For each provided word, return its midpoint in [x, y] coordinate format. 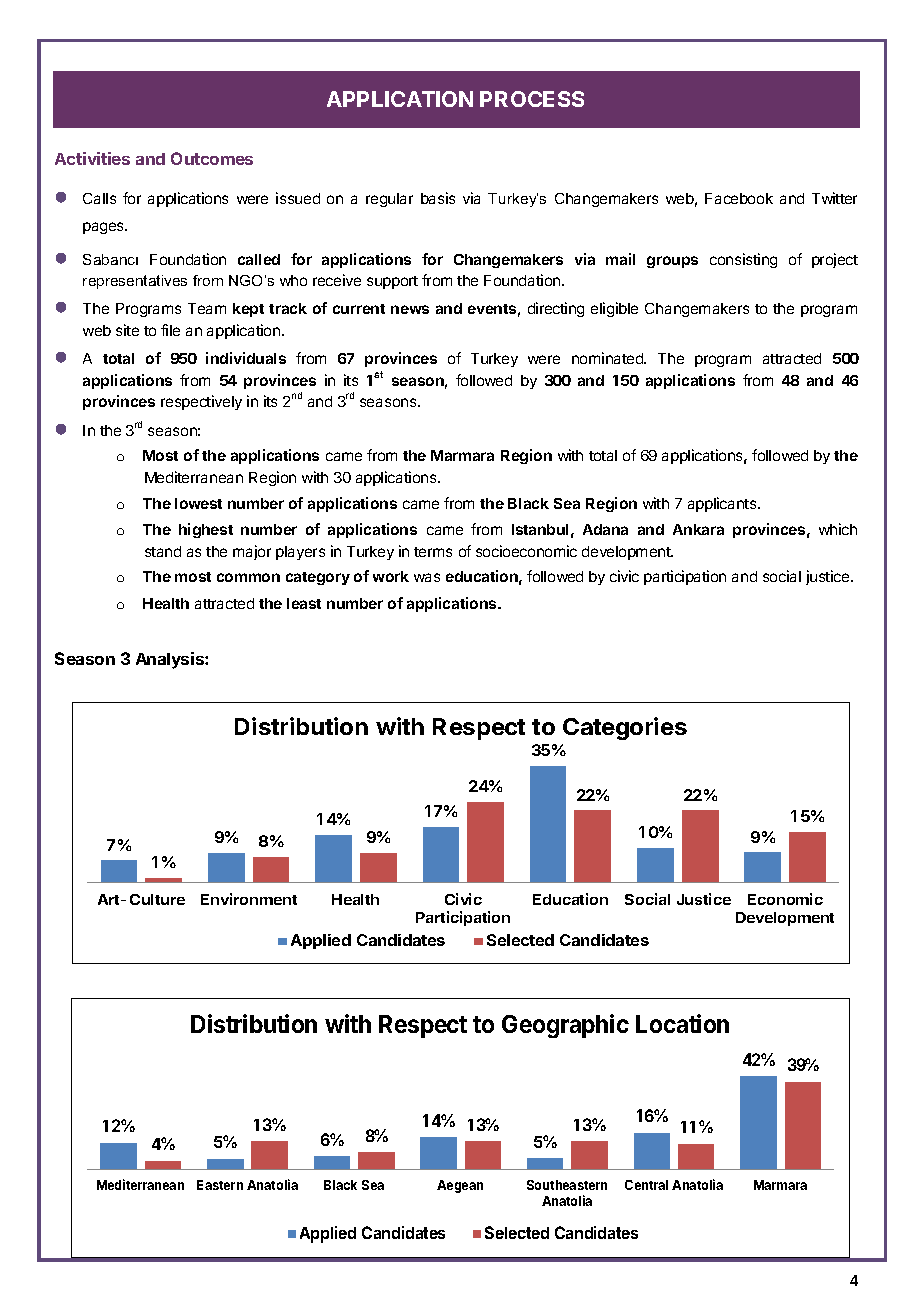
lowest [198, 503]
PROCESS [532, 99]
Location [682, 1023]
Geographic [565, 1026]
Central [646, 1185]
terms [433, 552]
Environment [249, 899]
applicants [723, 504]
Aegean [460, 1186]
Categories [625, 728]
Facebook [739, 198]
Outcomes [212, 158]
